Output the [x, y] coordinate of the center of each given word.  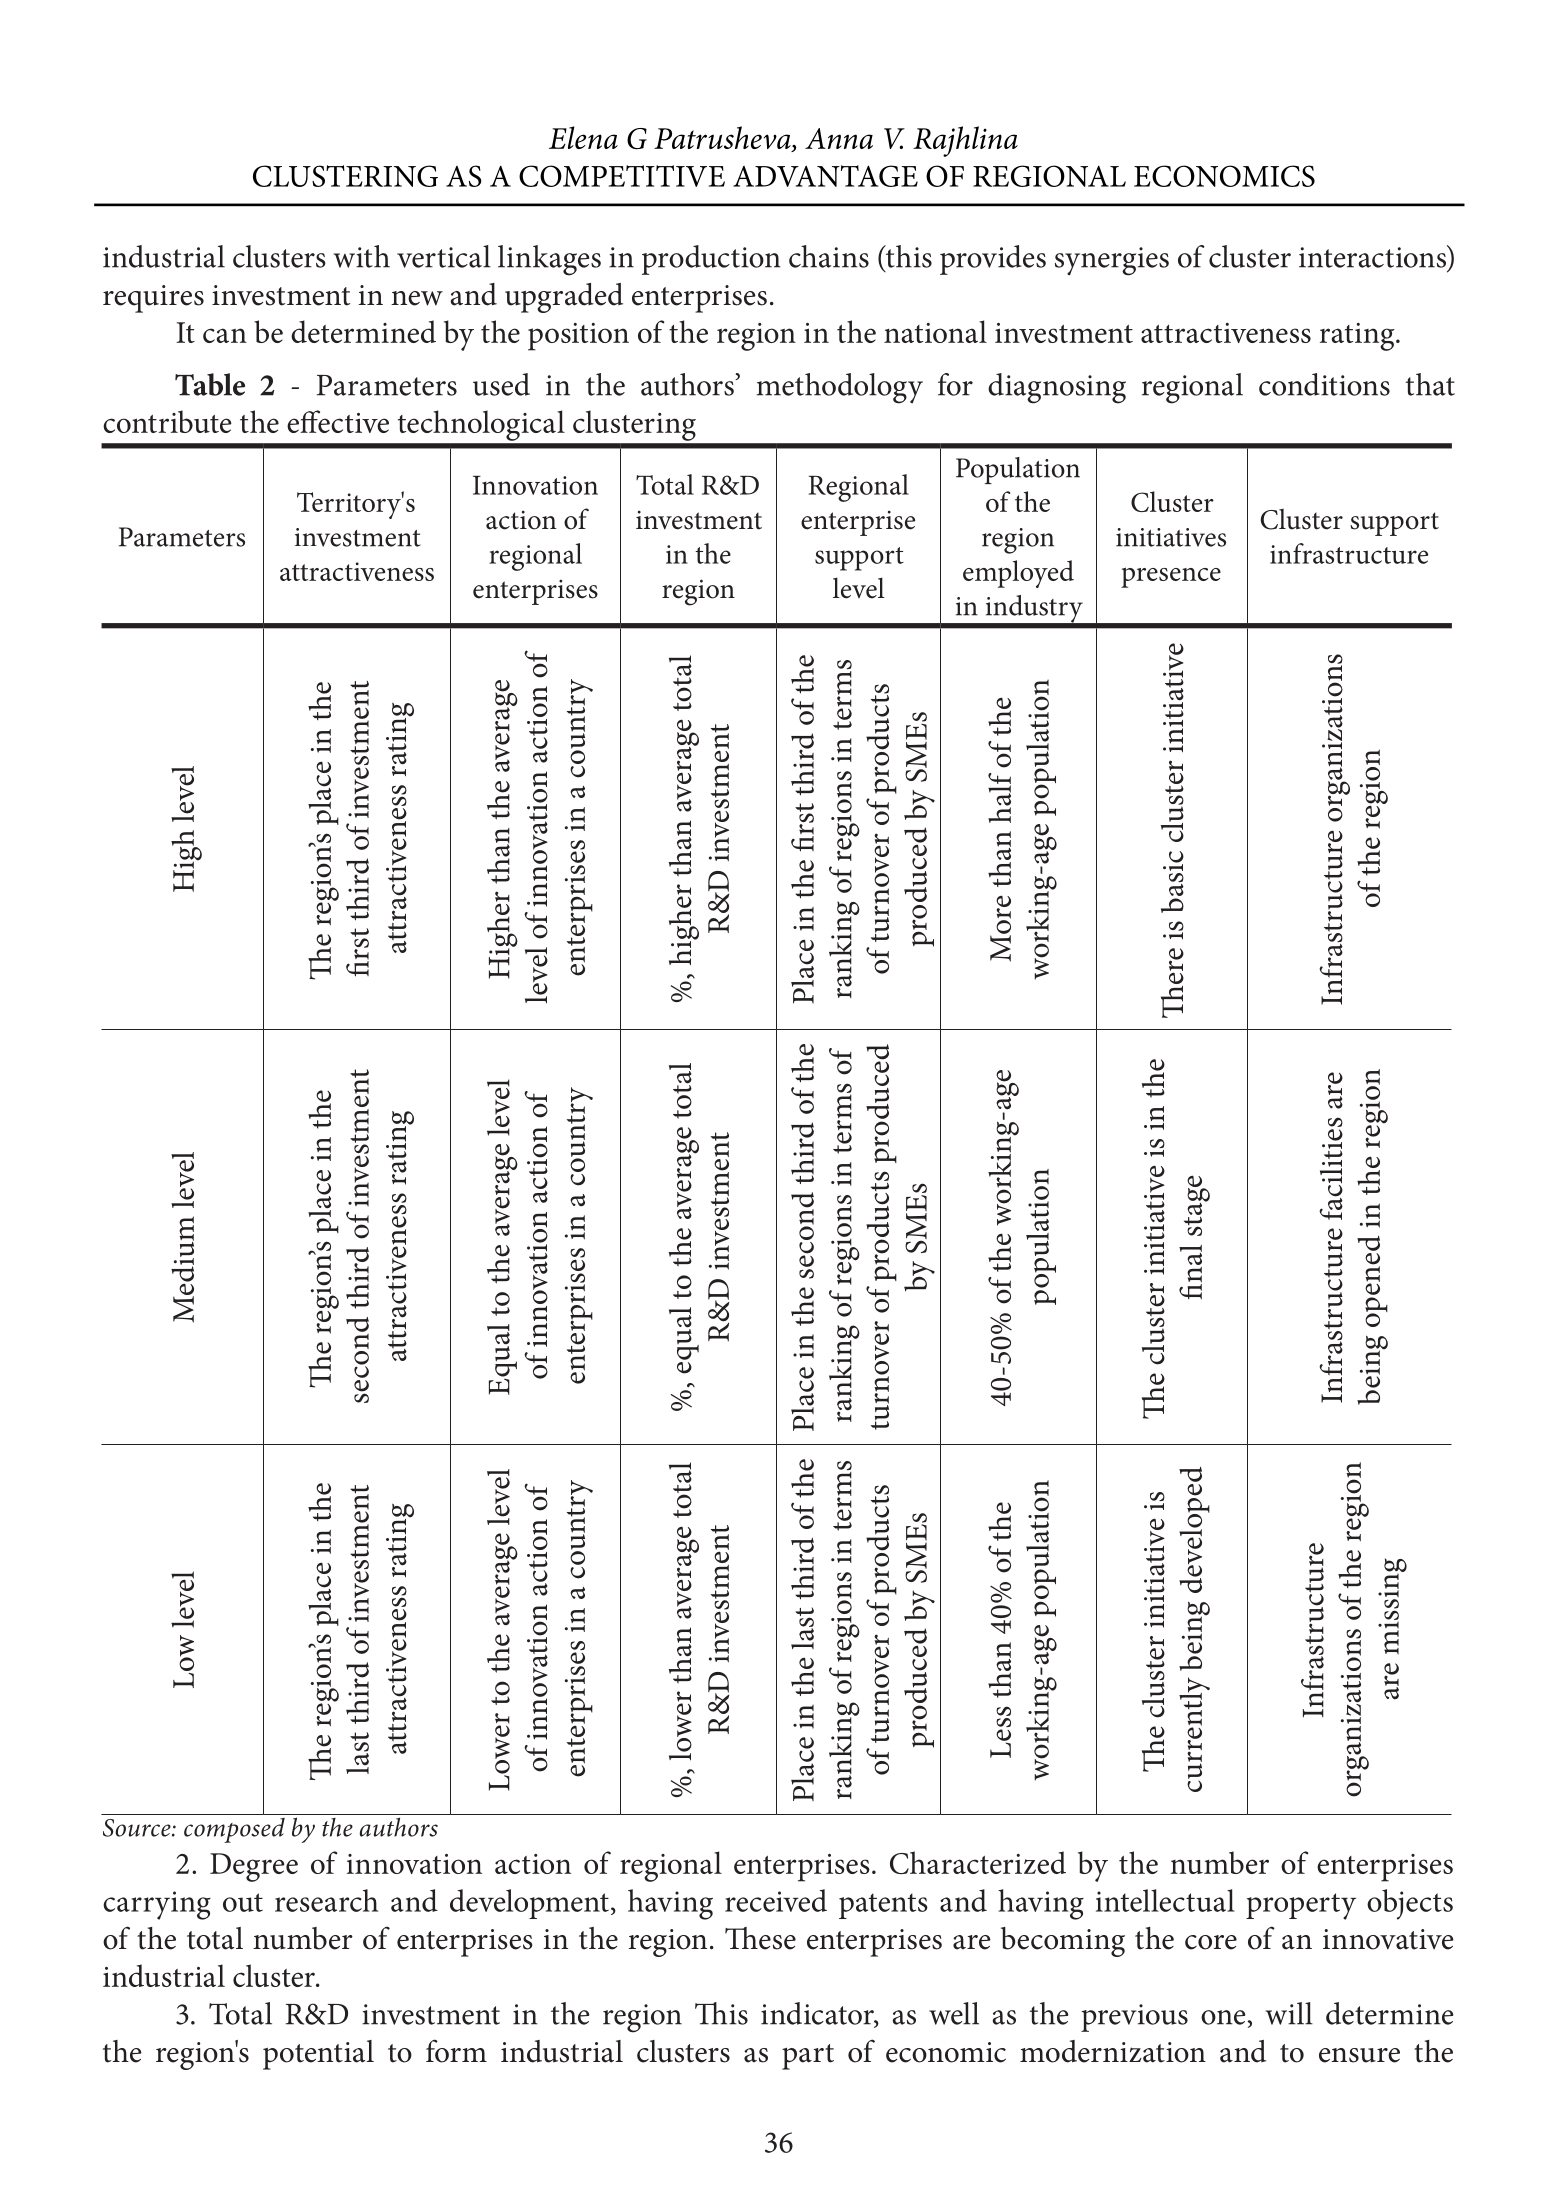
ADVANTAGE [825, 176]
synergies [1112, 261]
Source [138, 1828]
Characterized [978, 1862]
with [362, 256]
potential [318, 2055]
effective [338, 421]
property [1301, 1906]
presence [1171, 577]
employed [1018, 574]
